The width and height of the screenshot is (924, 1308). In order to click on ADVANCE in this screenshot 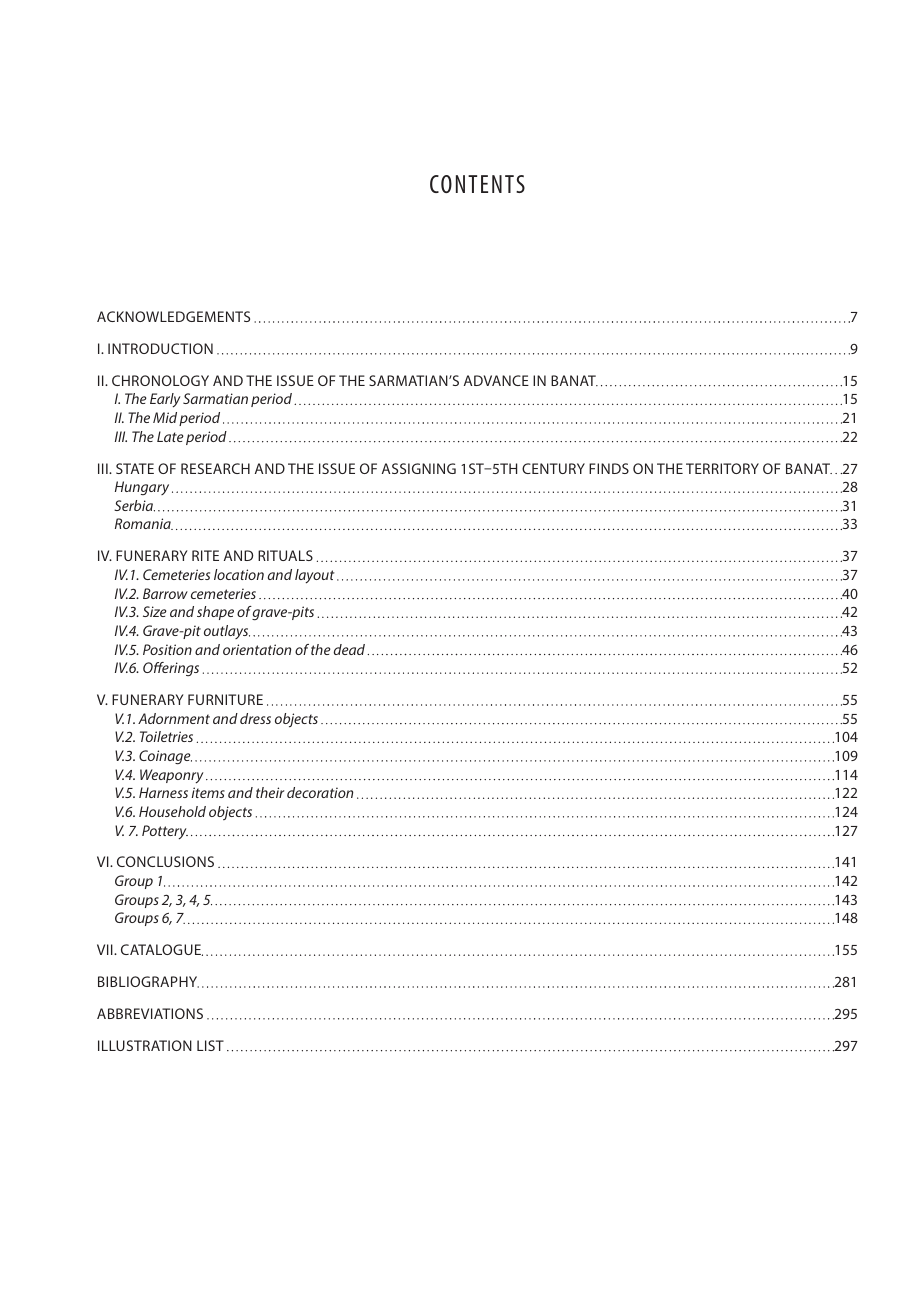, I will do `click(496, 380)`.
